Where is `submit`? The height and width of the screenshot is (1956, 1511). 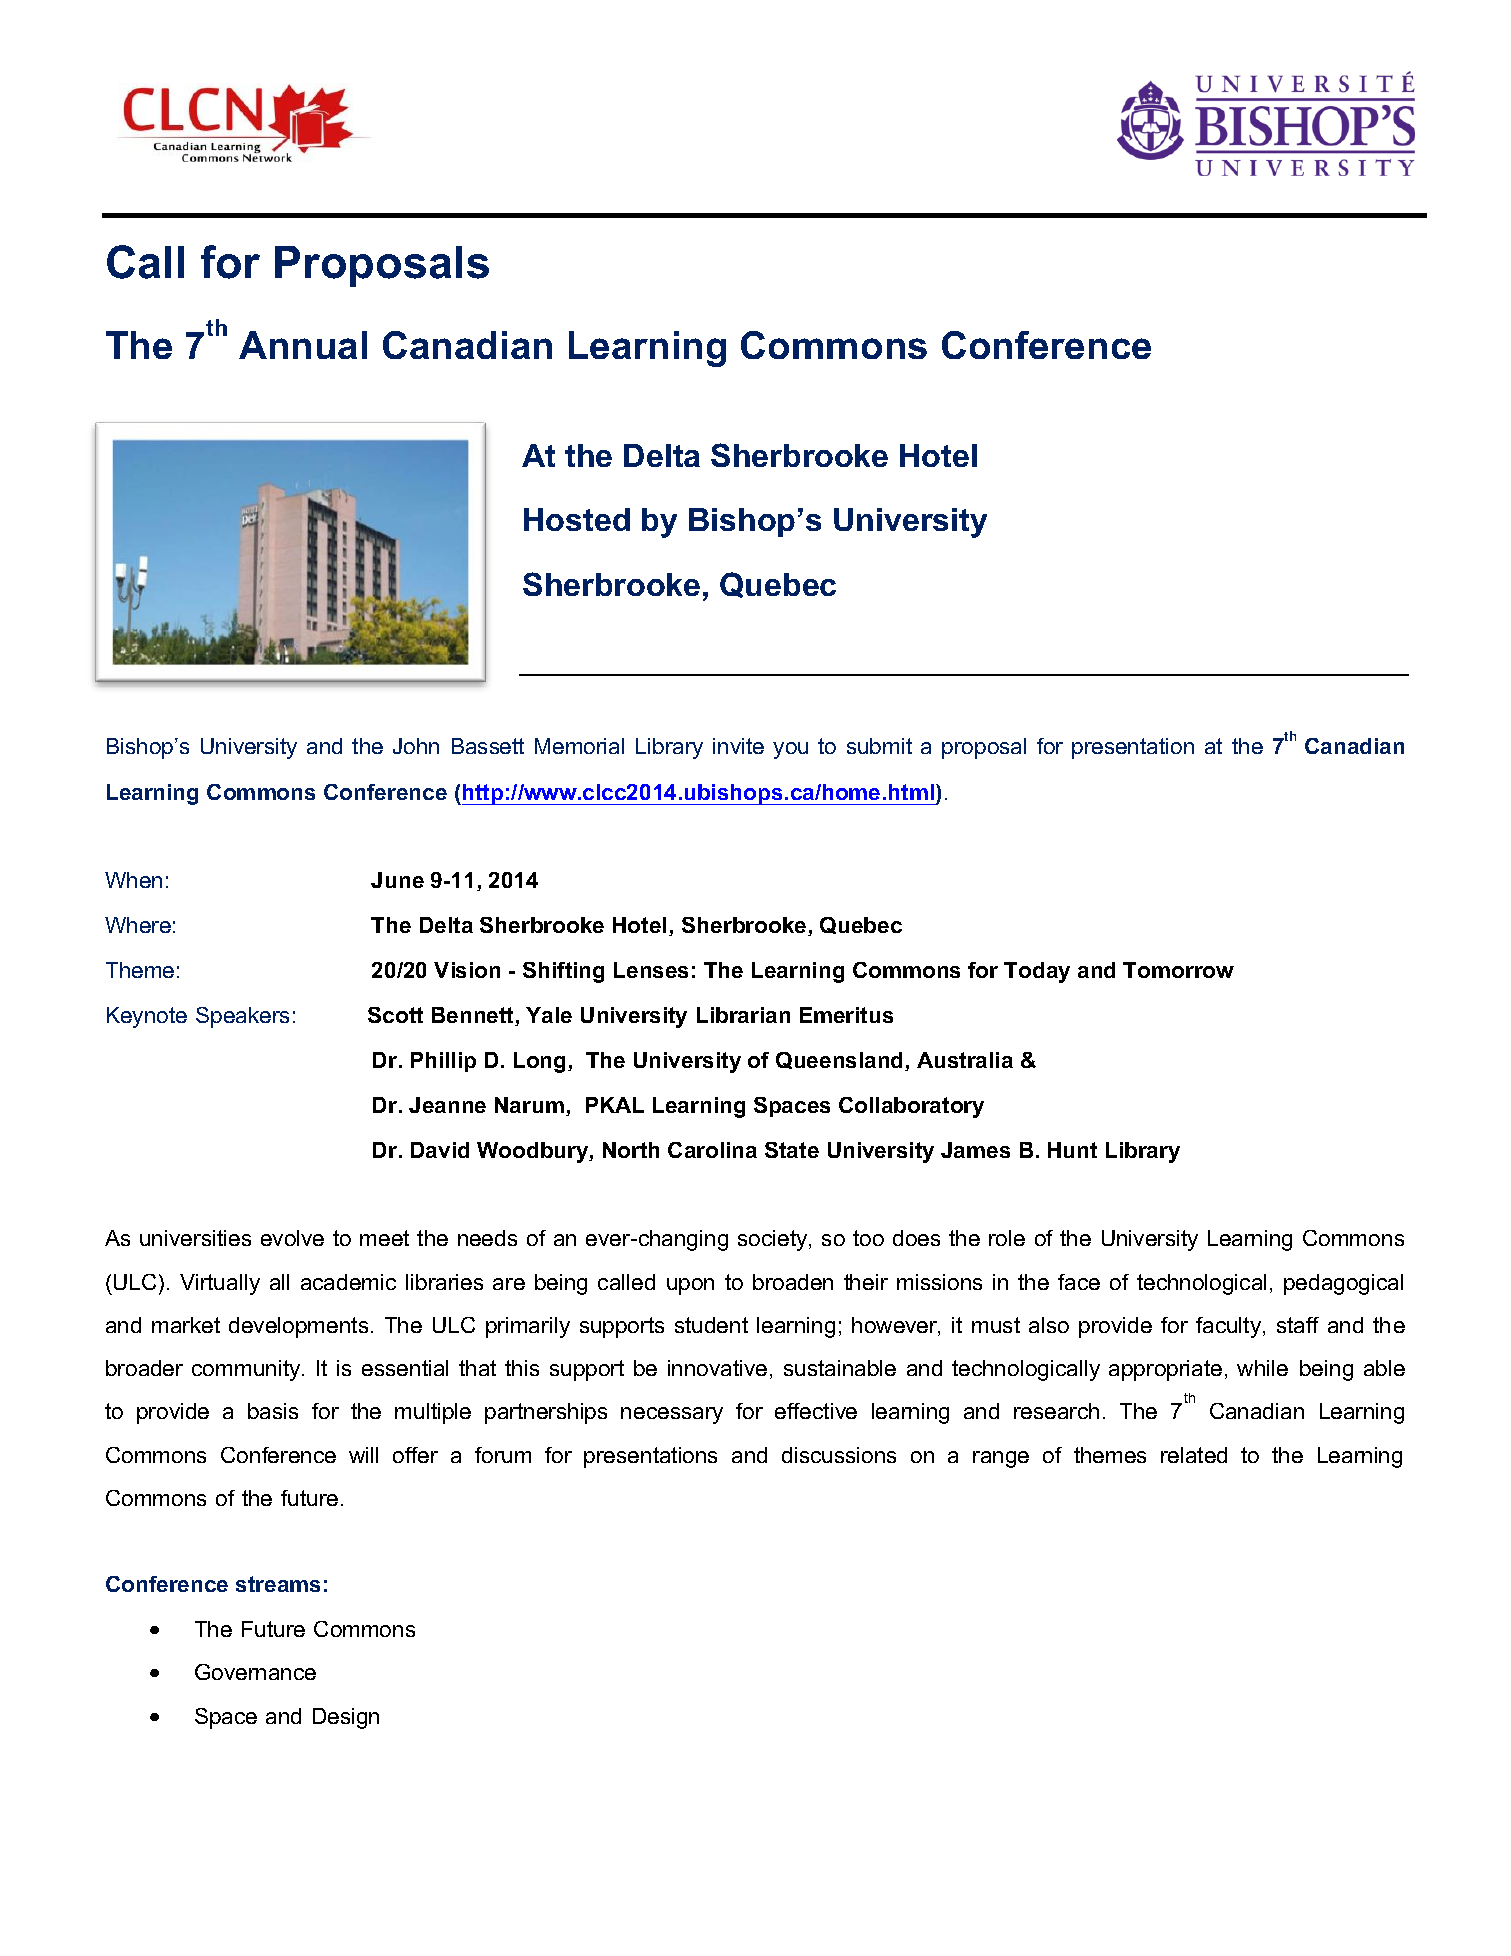 submit is located at coordinates (879, 746).
